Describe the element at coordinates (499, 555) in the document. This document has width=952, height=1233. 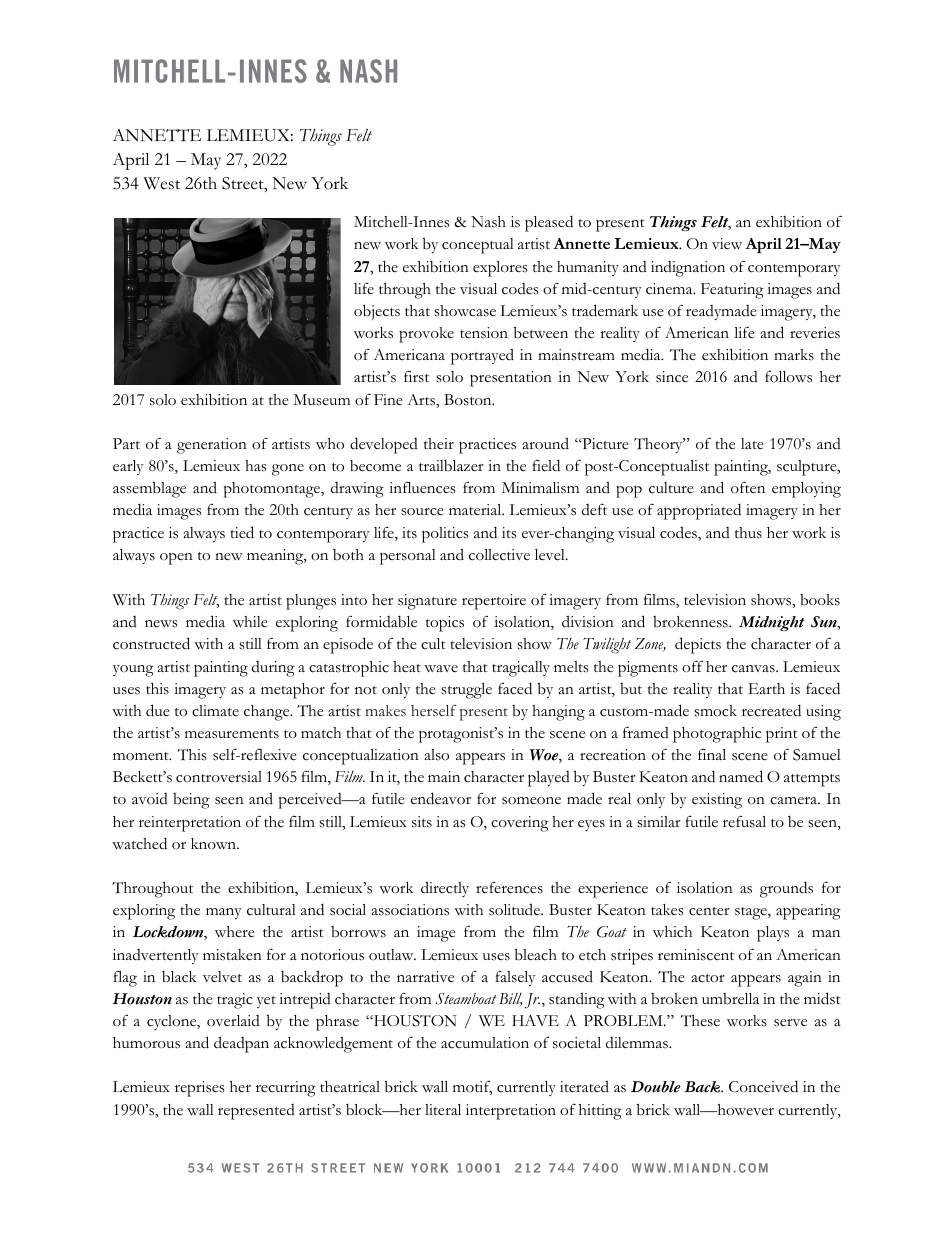
I see `collective` at that location.
